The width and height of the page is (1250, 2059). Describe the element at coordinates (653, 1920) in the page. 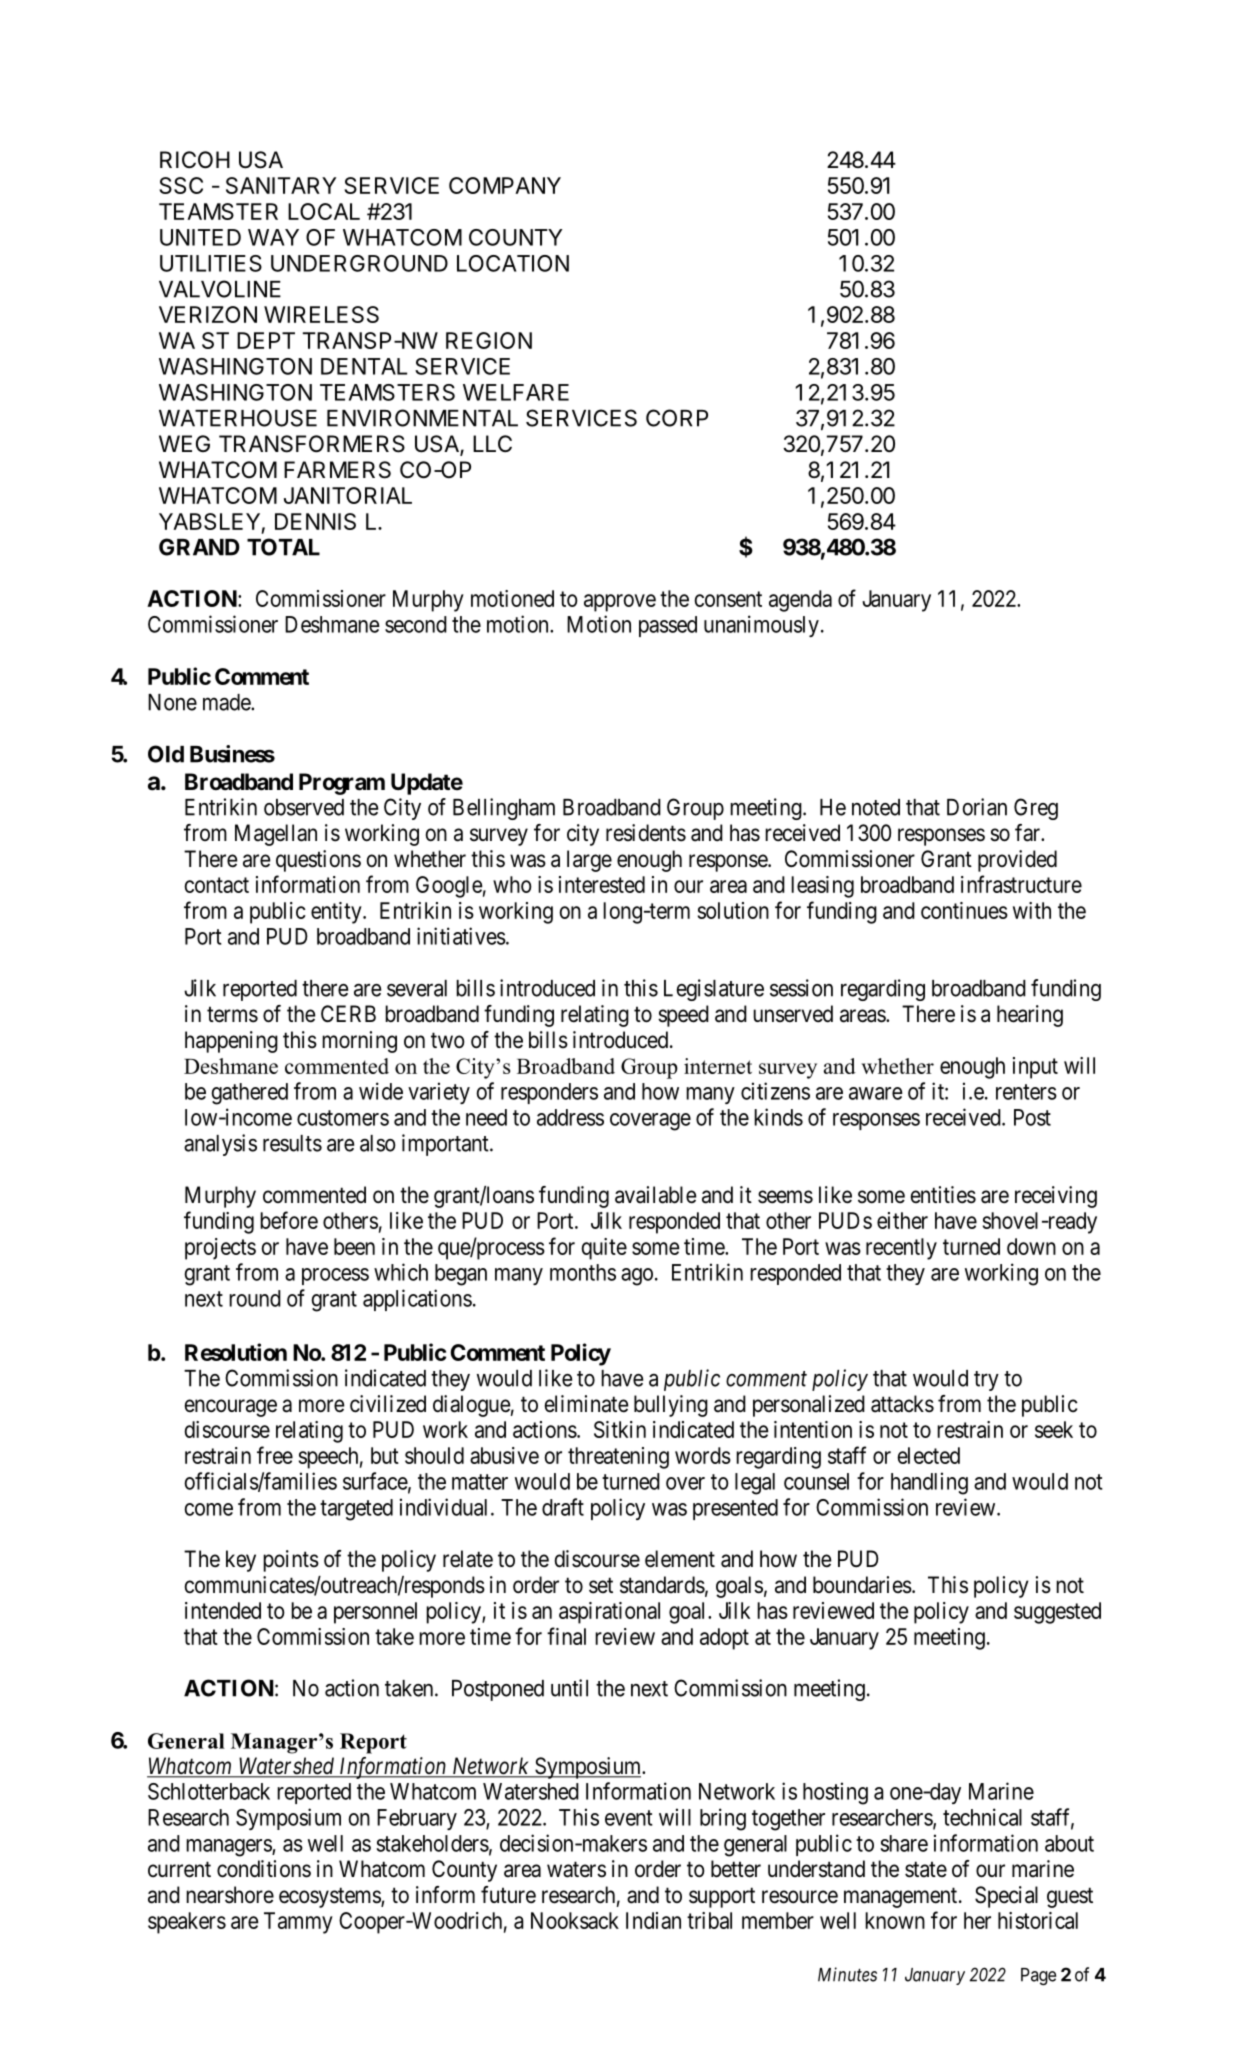

I see `Indian` at that location.
